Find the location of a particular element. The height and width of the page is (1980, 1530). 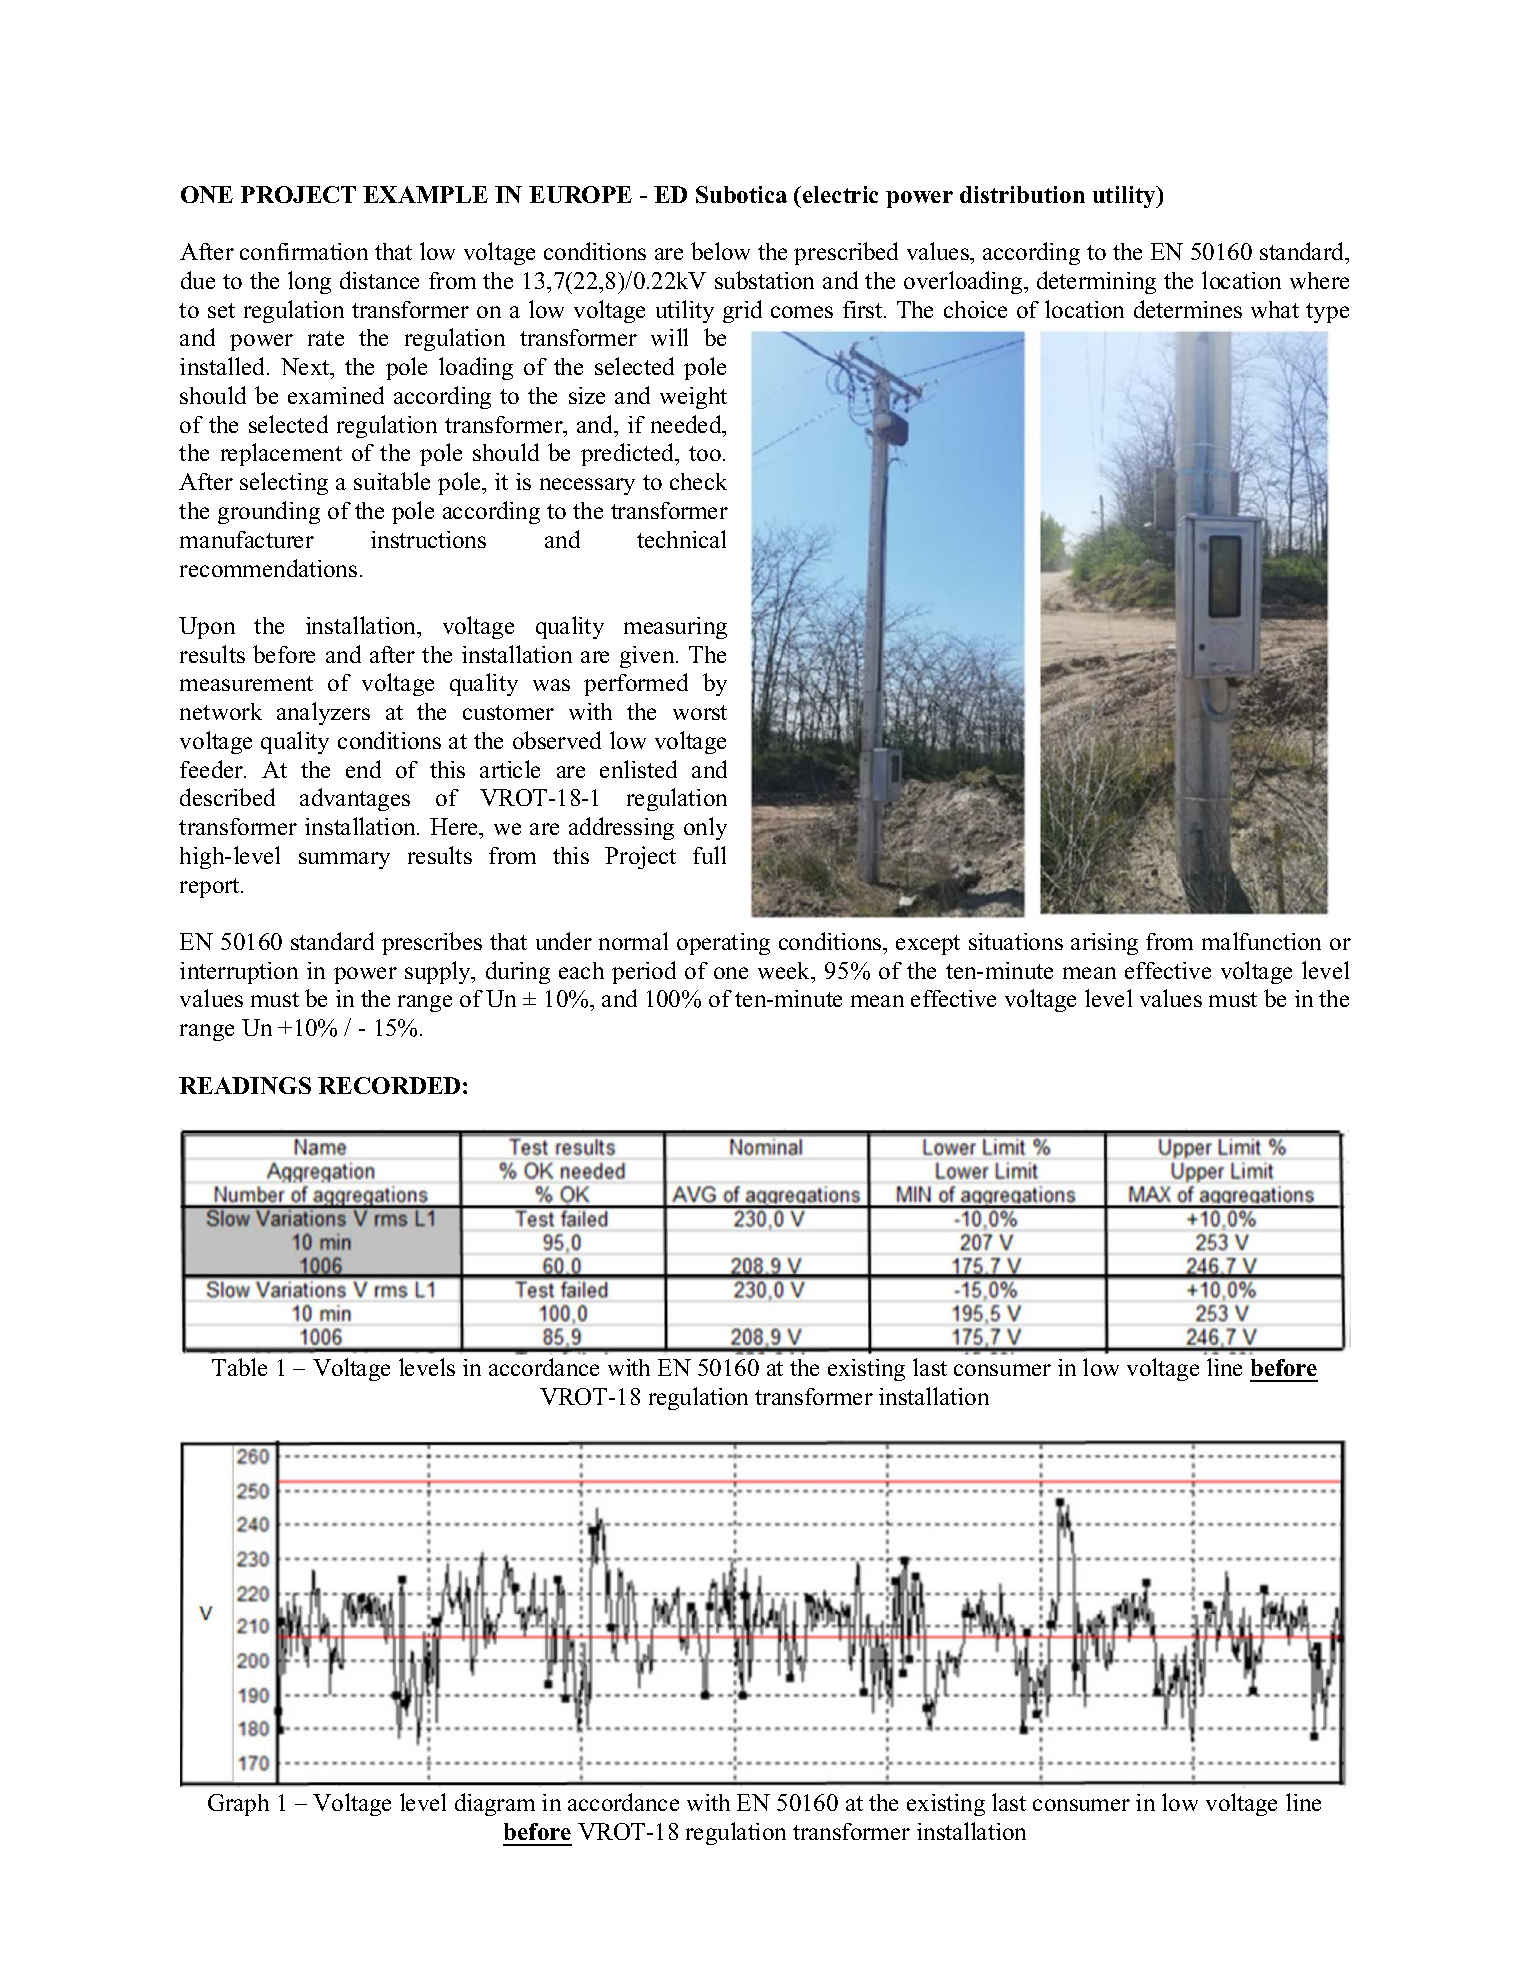

determines is located at coordinates (1188, 309).
